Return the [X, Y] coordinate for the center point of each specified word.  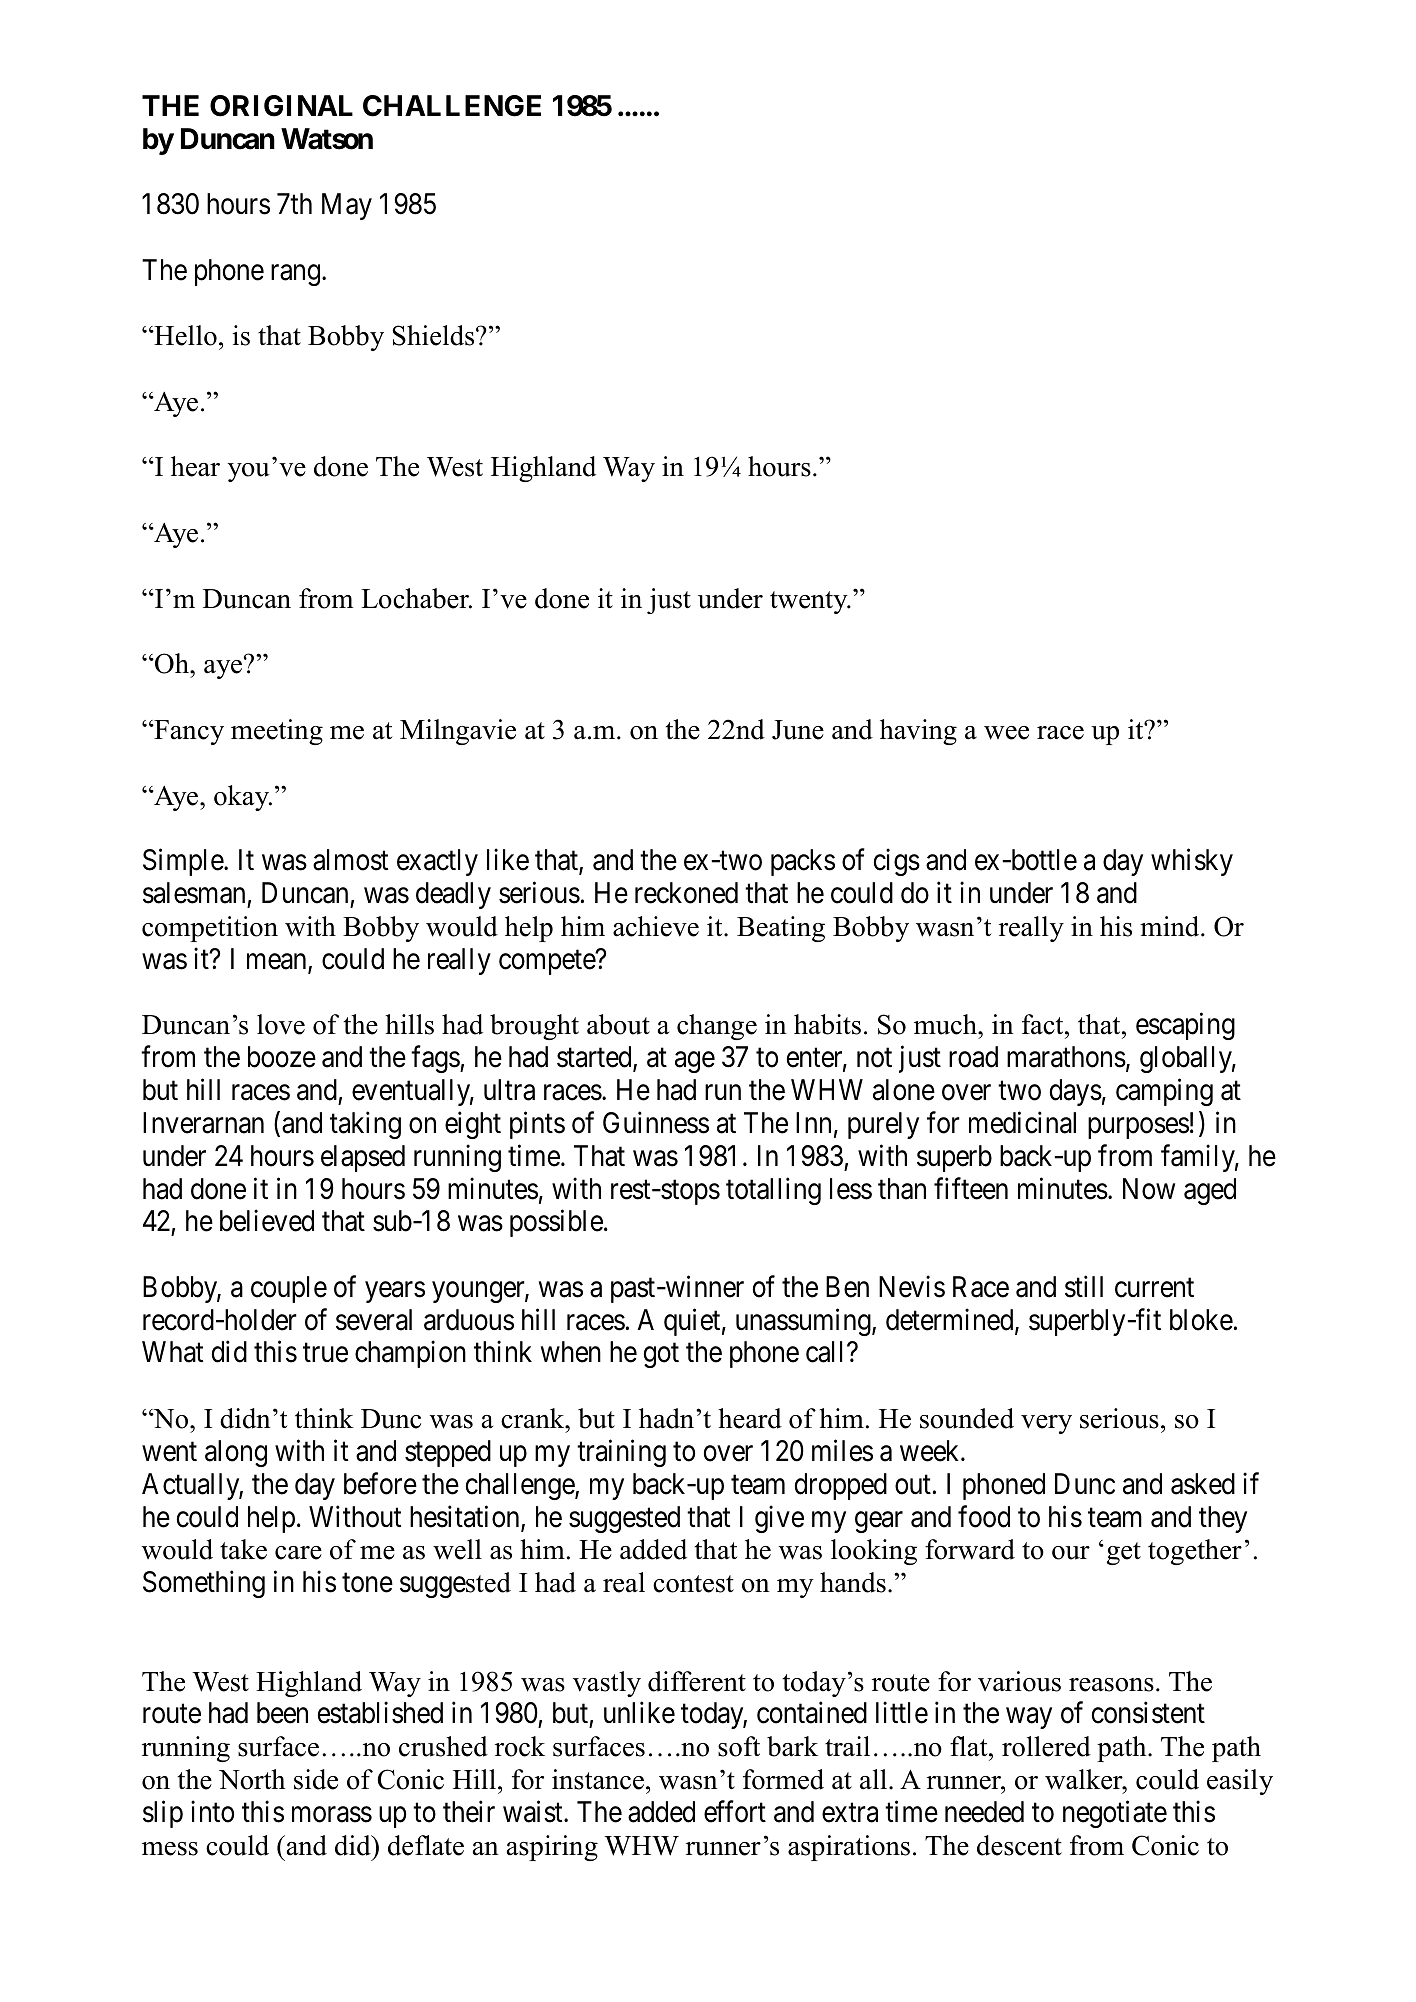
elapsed [363, 1158]
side [316, 1779]
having [918, 732]
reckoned [686, 893]
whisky [1192, 862]
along [236, 1453]
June [798, 730]
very [1046, 1424]
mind [1171, 926]
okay [243, 798]
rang [295, 275]
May [347, 206]
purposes [1138, 1128]
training [621, 1453]
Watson [327, 139]
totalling [773, 1191]
